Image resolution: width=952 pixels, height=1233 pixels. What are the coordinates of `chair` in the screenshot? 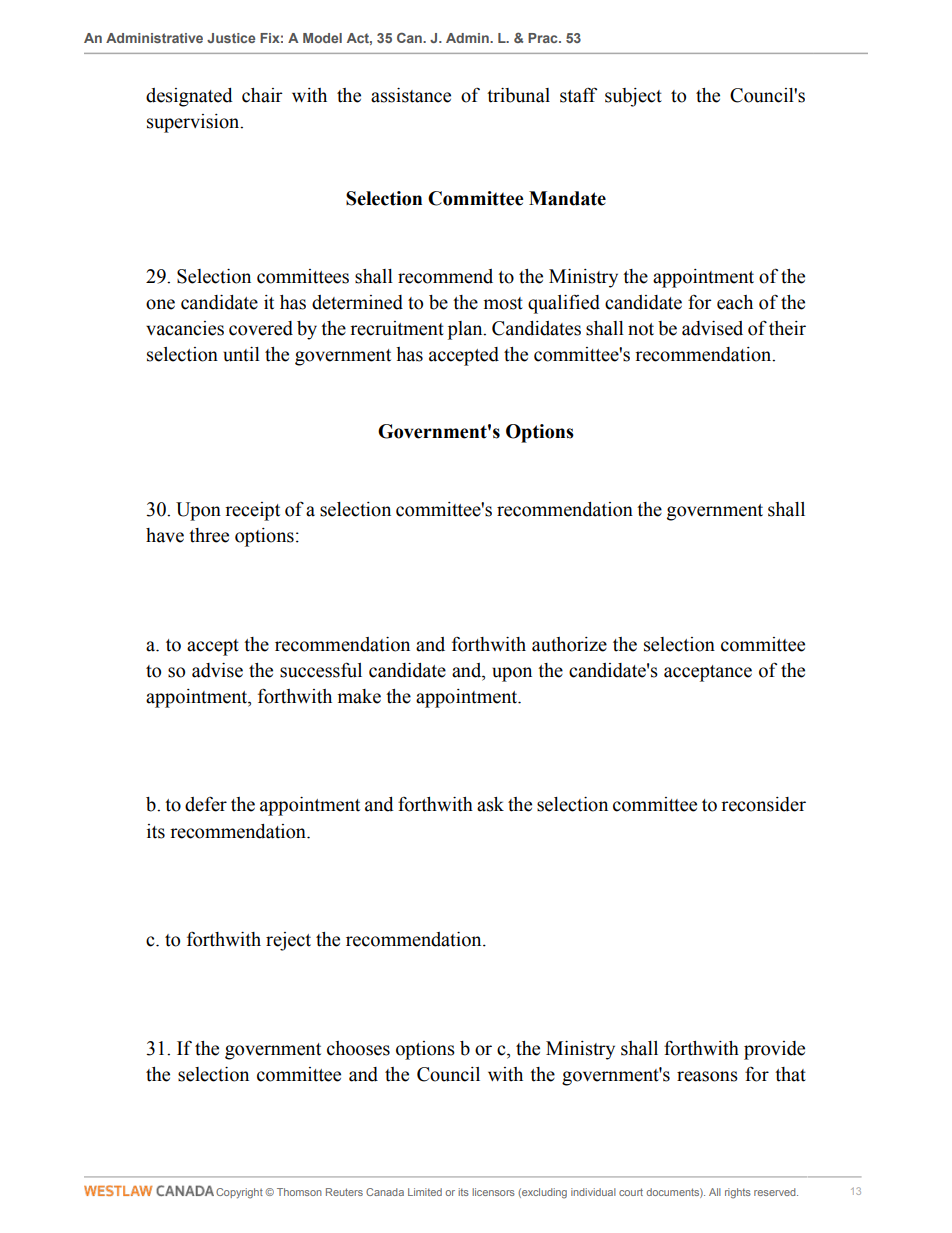 It's located at (262, 95).
